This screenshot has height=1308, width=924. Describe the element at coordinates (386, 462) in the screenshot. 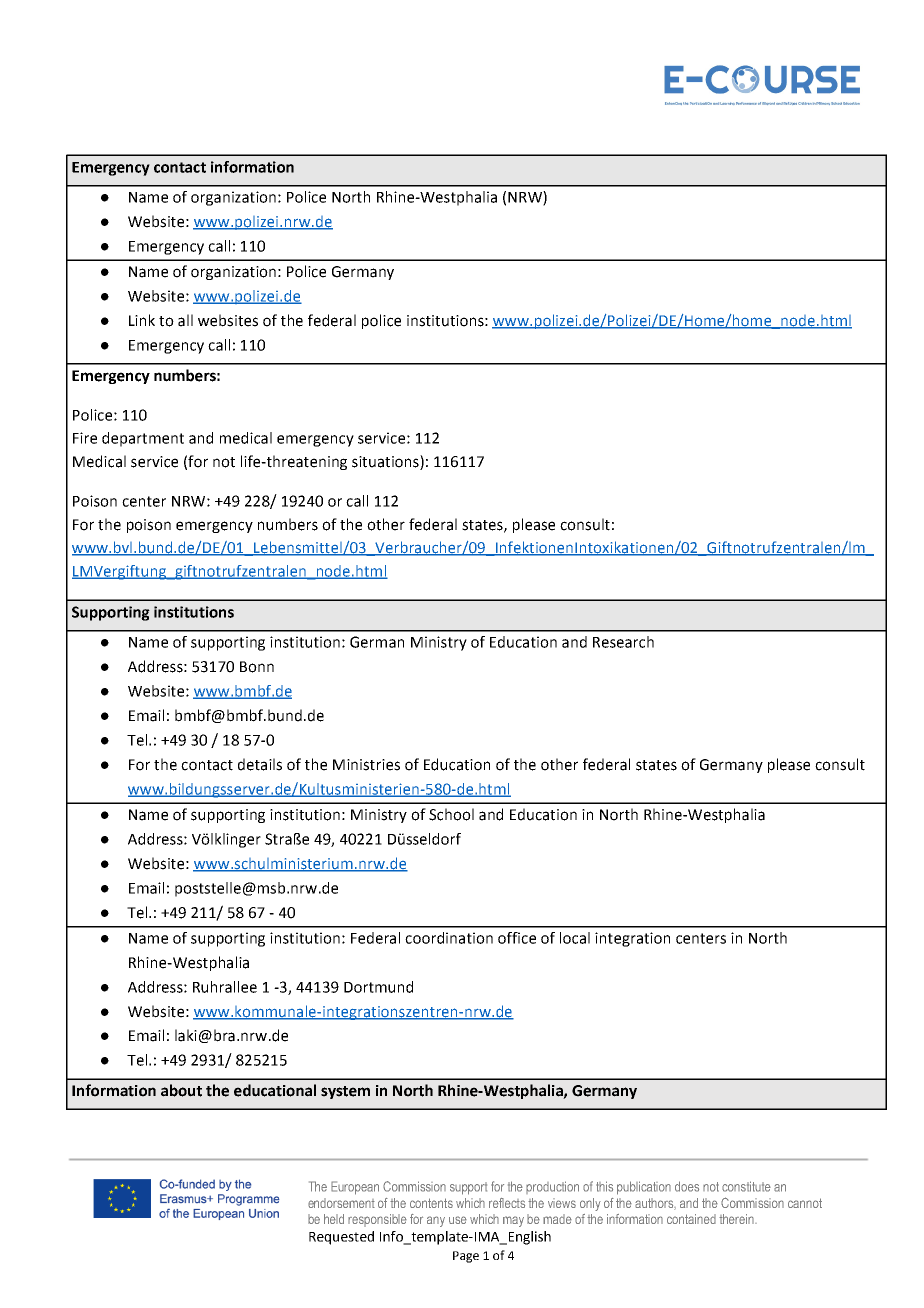

I see `situations` at that location.
